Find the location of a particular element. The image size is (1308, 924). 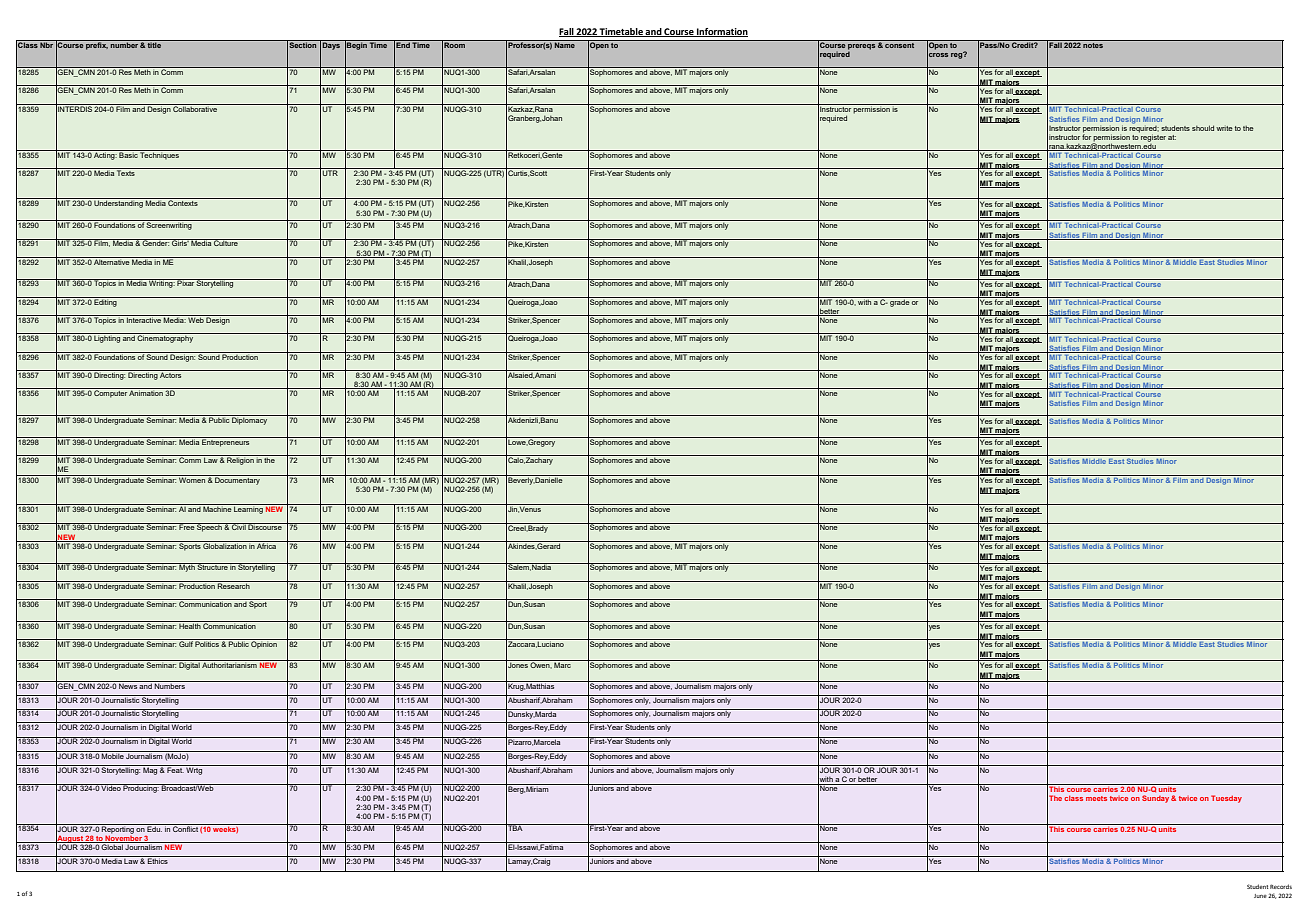

meets is located at coordinates (1096, 798).
